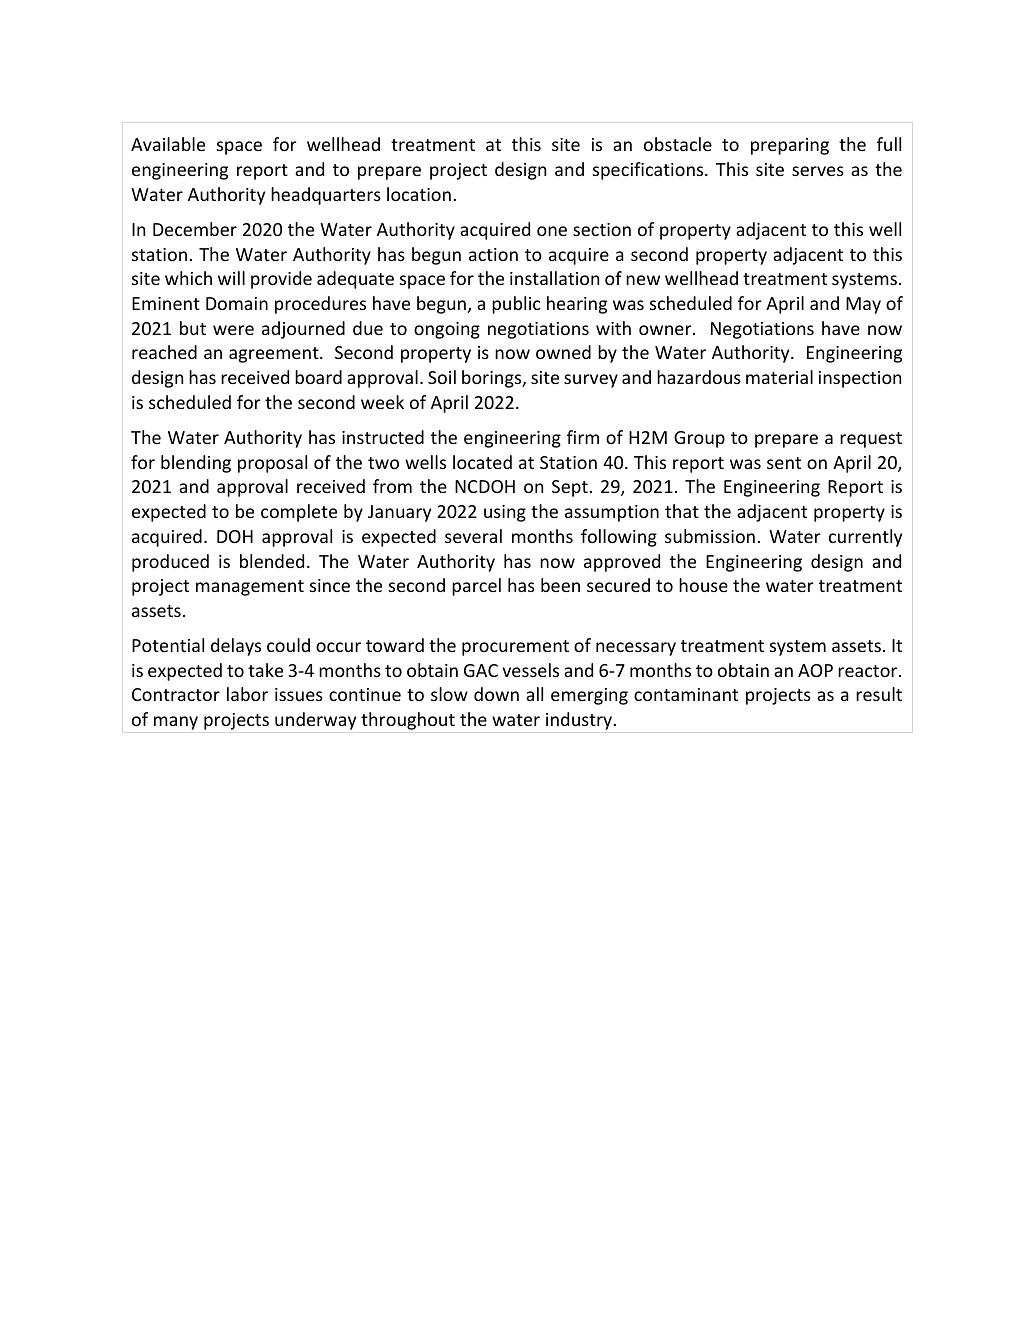 Image resolution: width=1034 pixels, height=1338 pixels. Describe the element at coordinates (168, 144) in the document. I see `Available` at that location.
